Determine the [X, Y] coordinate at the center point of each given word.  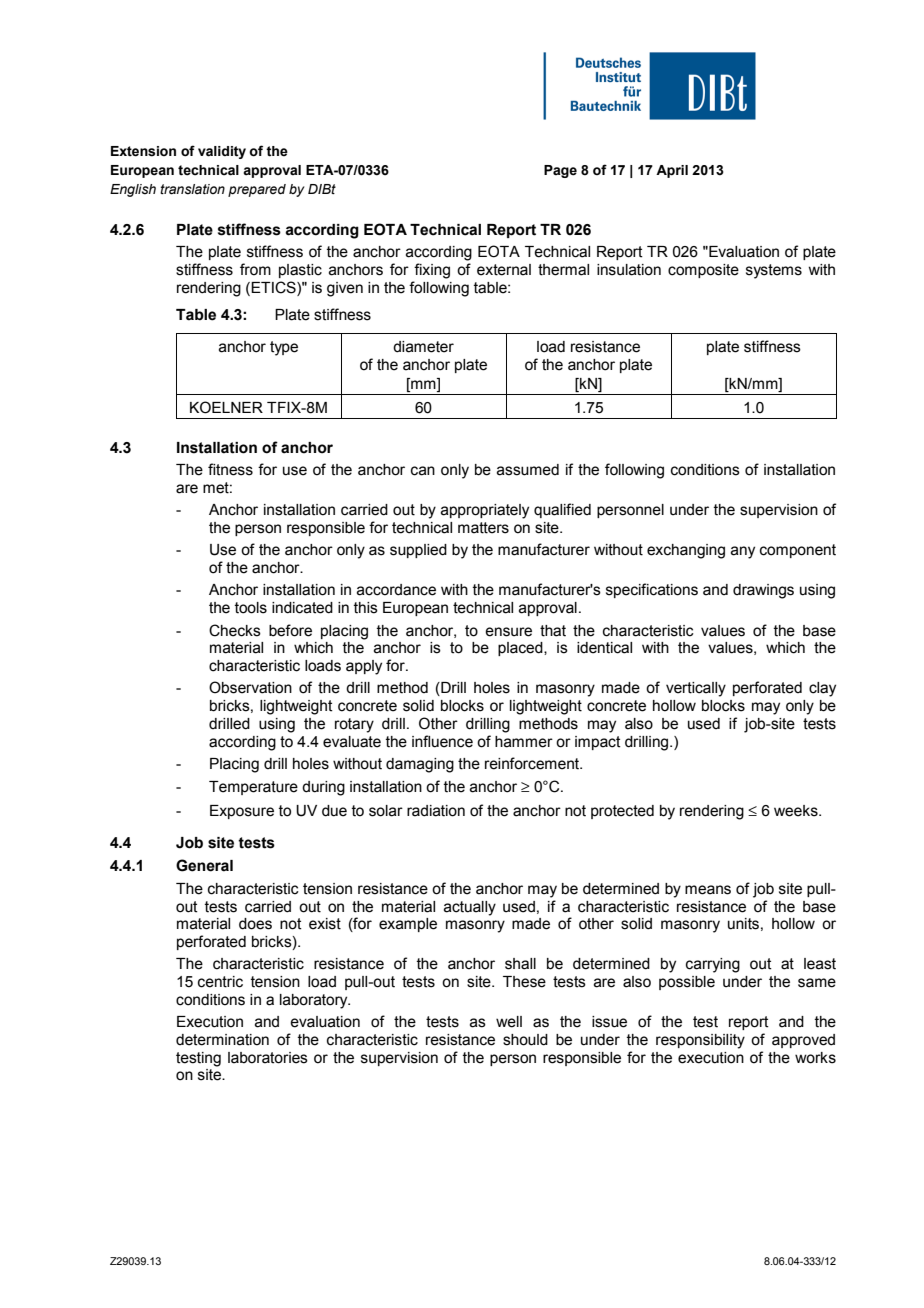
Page [560, 171]
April [672, 171]
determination [222, 1040]
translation [192, 189]
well [509, 1022]
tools [251, 608]
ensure [508, 632]
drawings [763, 591]
